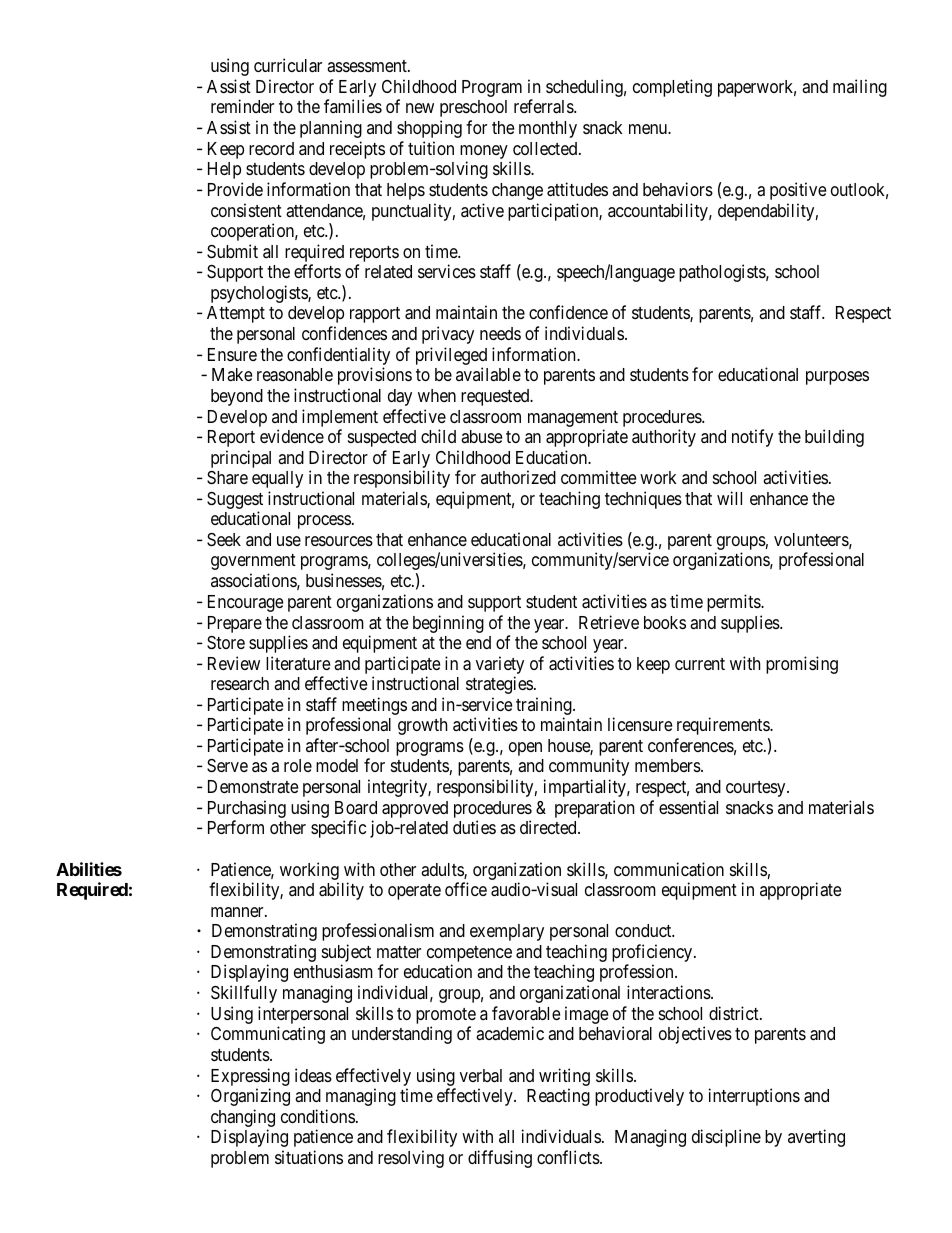  What do you see at coordinates (245, 603) in the document?
I see `Encourage` at bounding box center [245, 603].
